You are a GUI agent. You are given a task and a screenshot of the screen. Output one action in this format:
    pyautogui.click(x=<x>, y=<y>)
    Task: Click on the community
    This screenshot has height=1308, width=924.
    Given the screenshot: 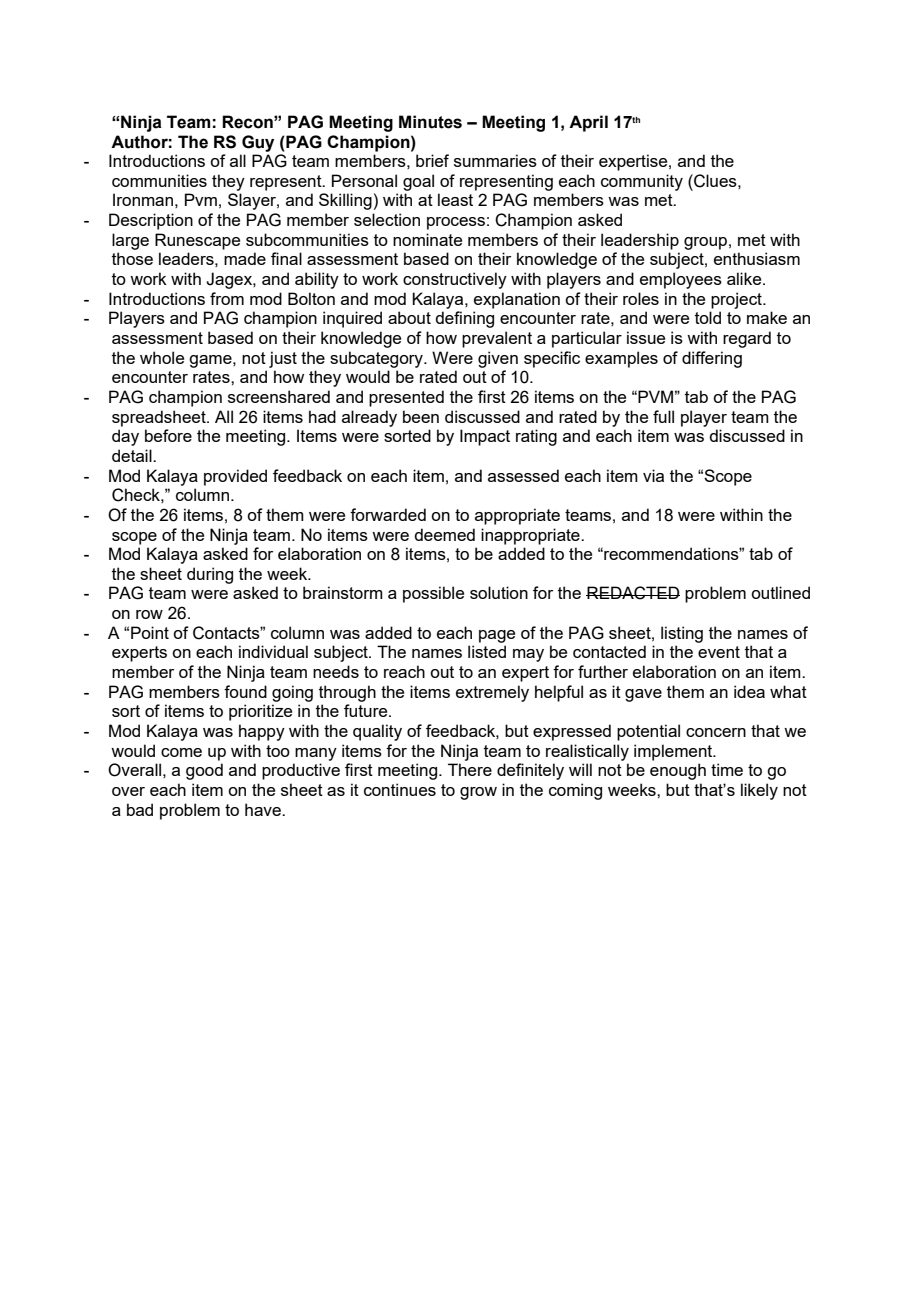 What is the action you would take?
    pyautogui.click(x=642, y=182)
